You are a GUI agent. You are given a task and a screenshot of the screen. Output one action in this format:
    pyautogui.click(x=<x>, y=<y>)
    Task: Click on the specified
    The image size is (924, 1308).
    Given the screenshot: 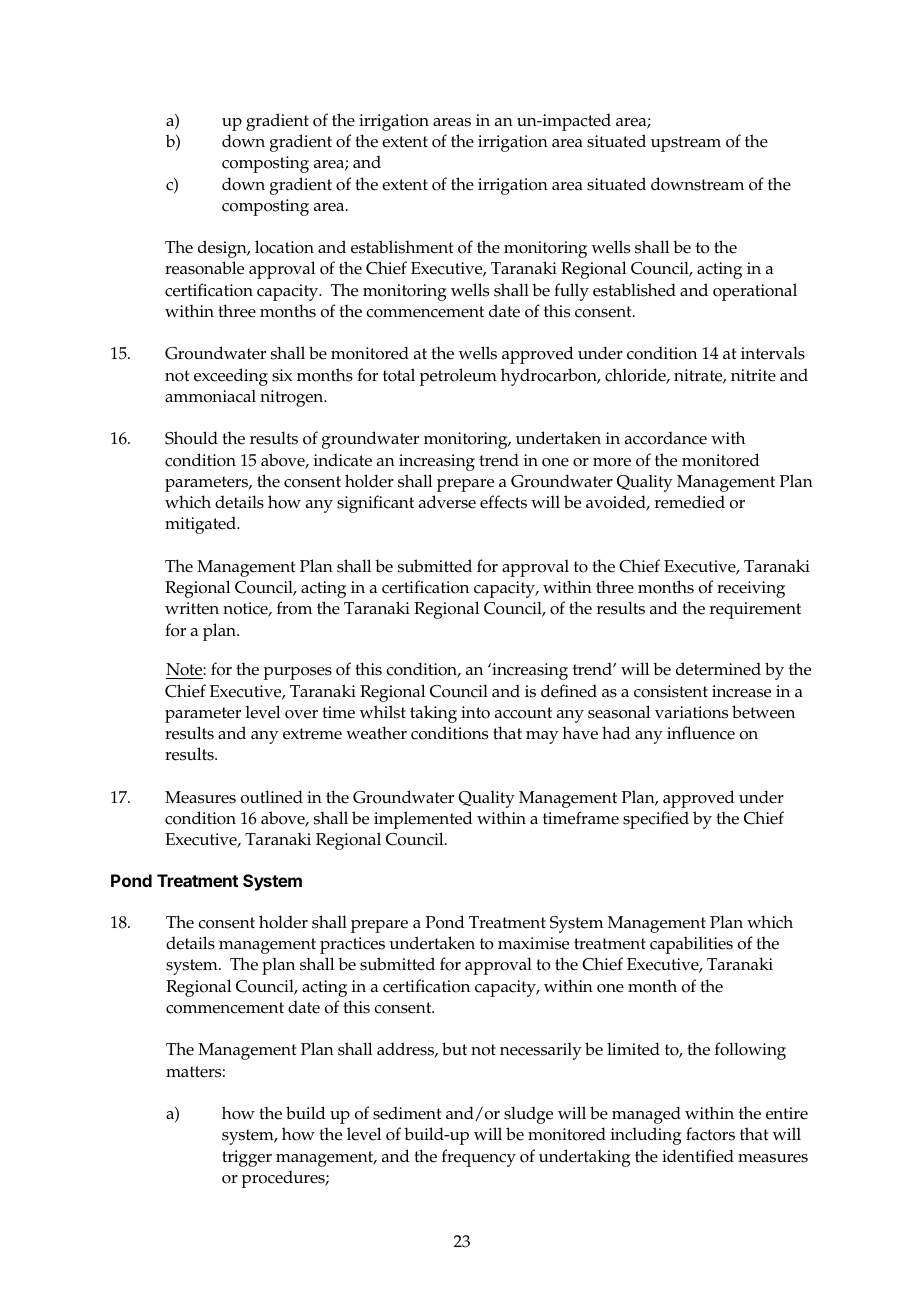 What is the action you would take?
    pyautogui.click(x=656, y=820)
